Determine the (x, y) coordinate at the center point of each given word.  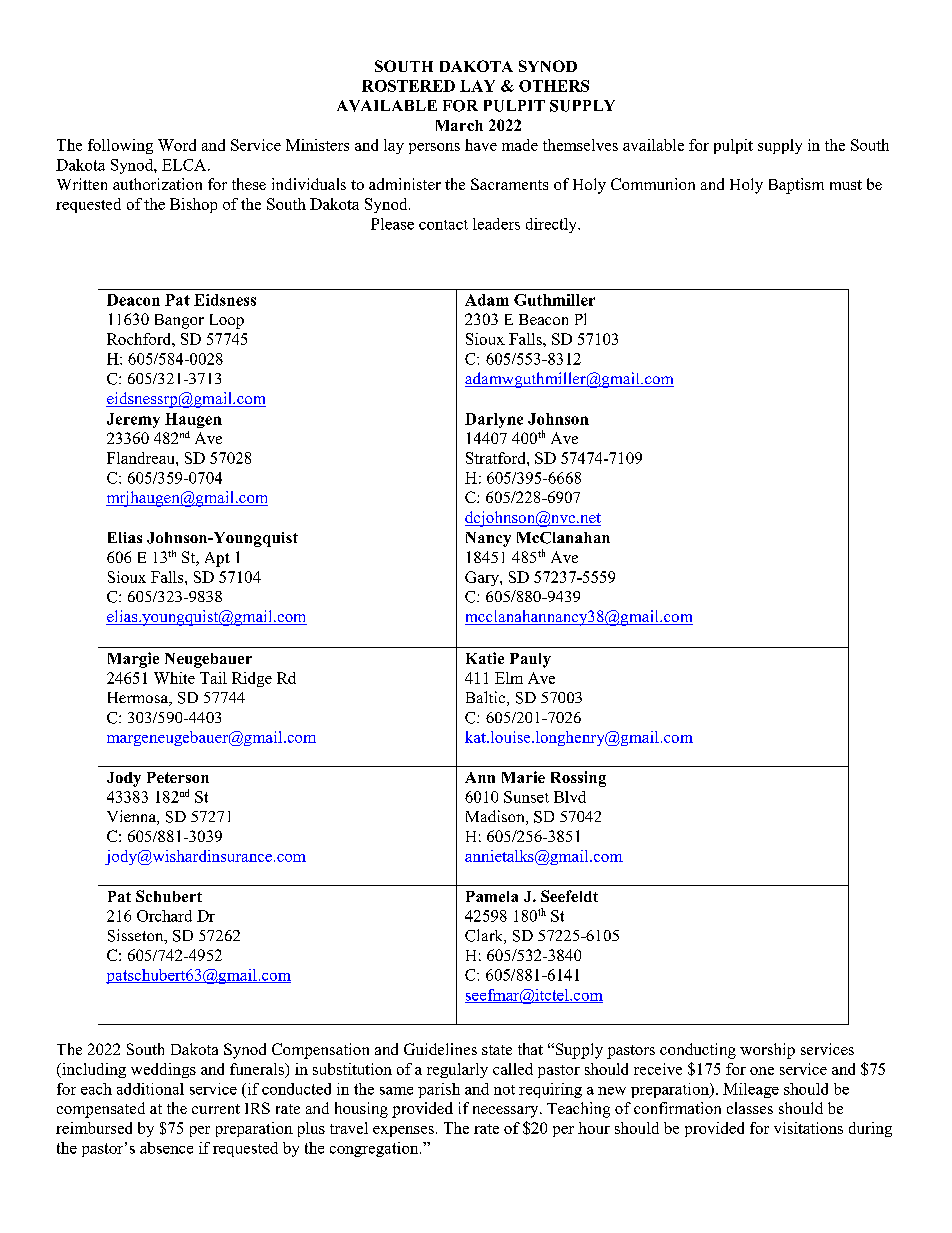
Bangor (179, 321)
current (216, 1109)
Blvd (570, 797)
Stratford (497, 458)
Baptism (796, 186)
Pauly (530, 660)
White (174, 678)
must (846, 185)
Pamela (492, 896)
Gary (483, 578)
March (459, 125)
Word (177, 145)
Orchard (164, 916)
